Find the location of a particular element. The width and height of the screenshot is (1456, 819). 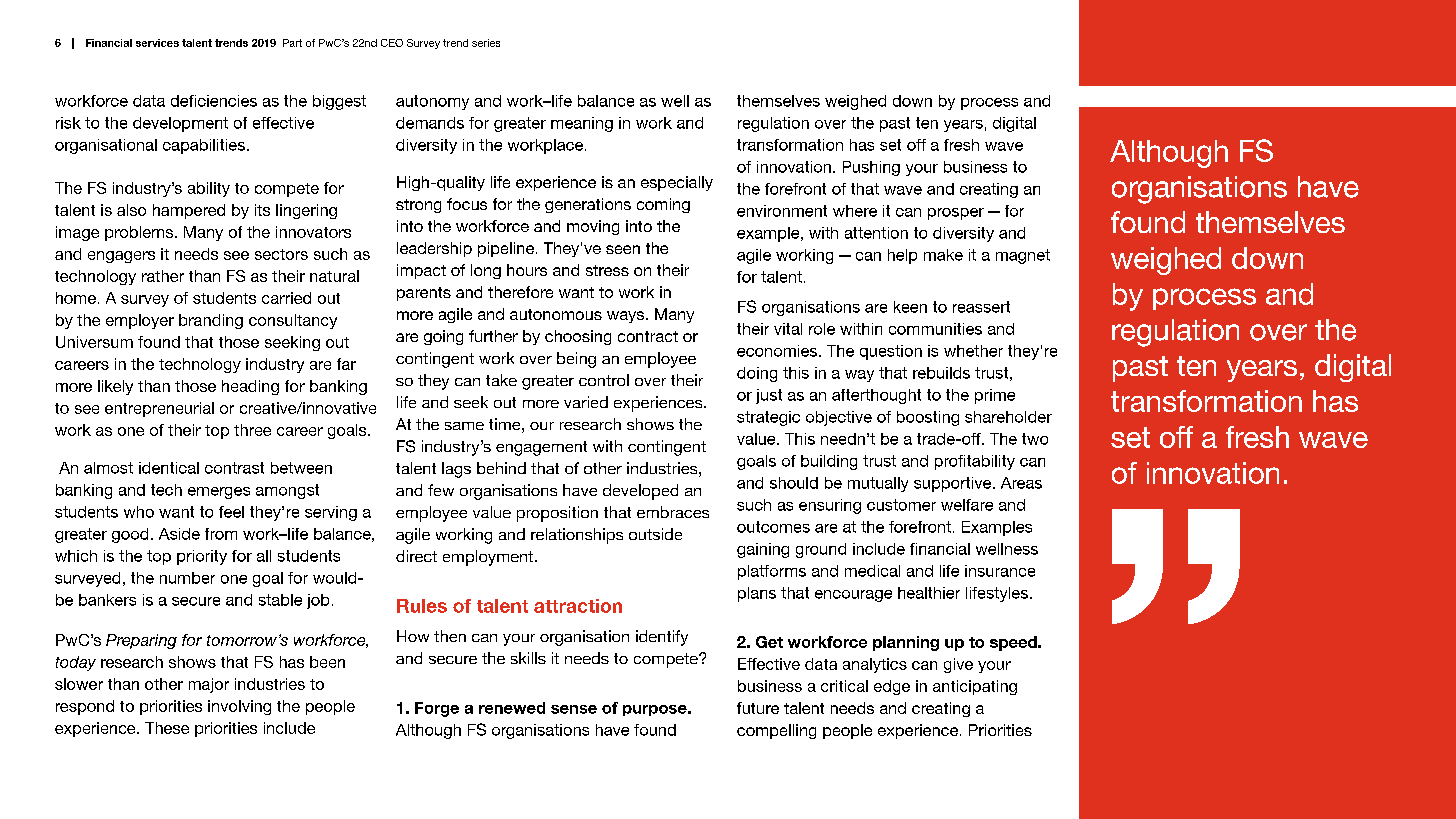

Pushing is located at coordinates (871, 168).
